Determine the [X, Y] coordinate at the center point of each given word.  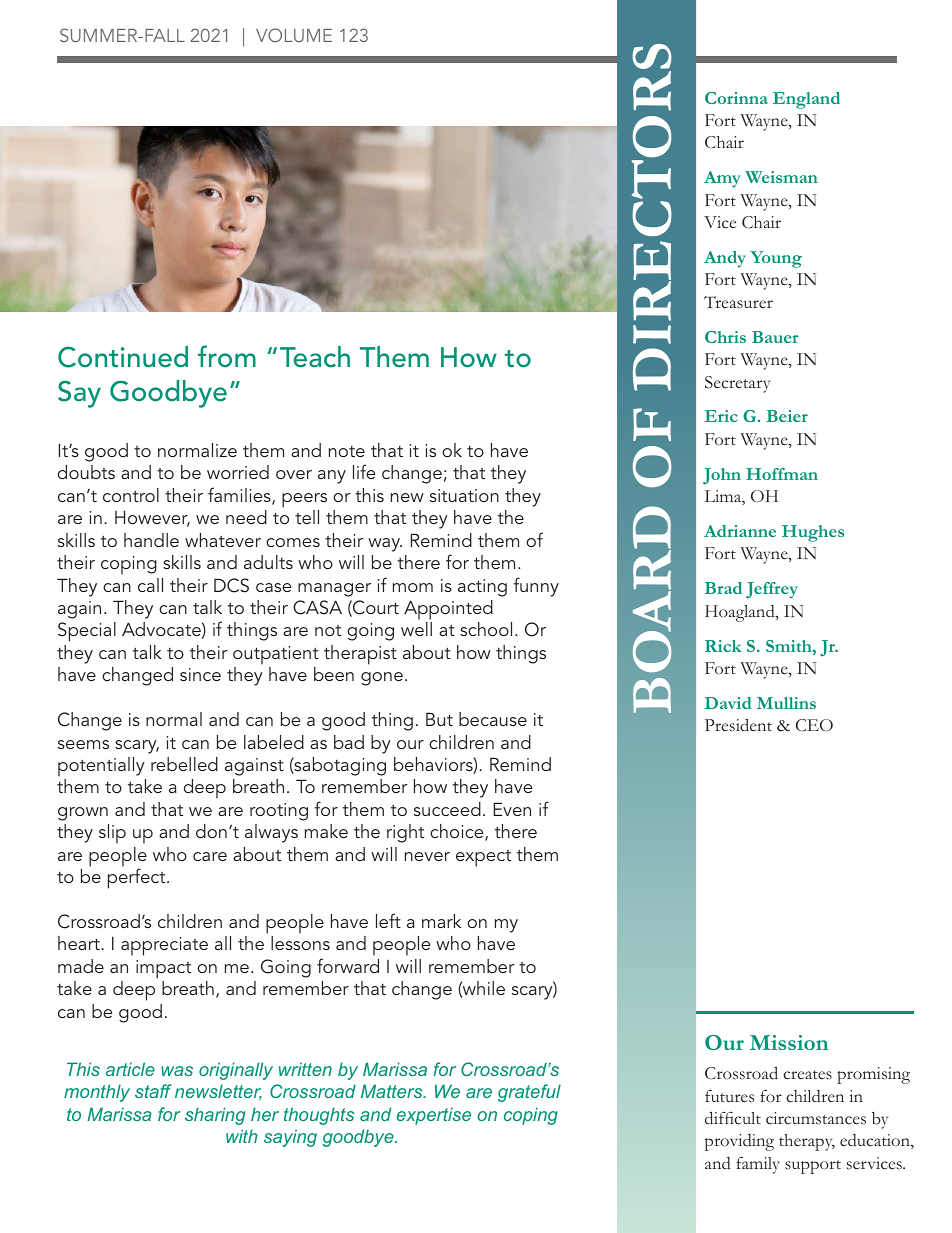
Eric [721, 416]
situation [464, 495]
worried [238, 472]
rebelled [184, 764]
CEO [814, 725]
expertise [434, 1116]
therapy [807, 1142]
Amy [722, 179]
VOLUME [294, 35]
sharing [215, 1116]
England [806, 100]
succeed [447, 809]
